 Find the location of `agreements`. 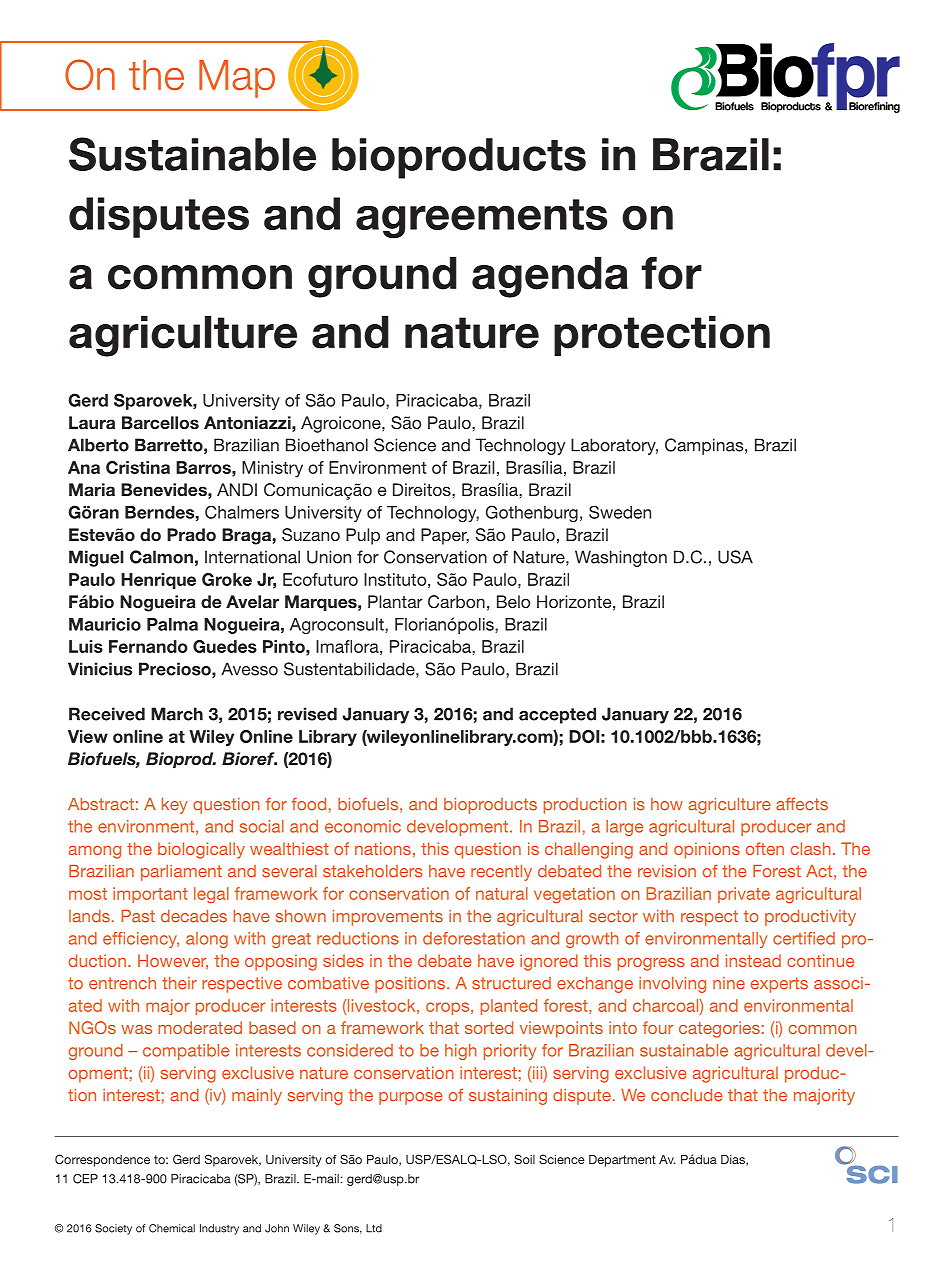

agreements is located at coordinates (481, 219).
